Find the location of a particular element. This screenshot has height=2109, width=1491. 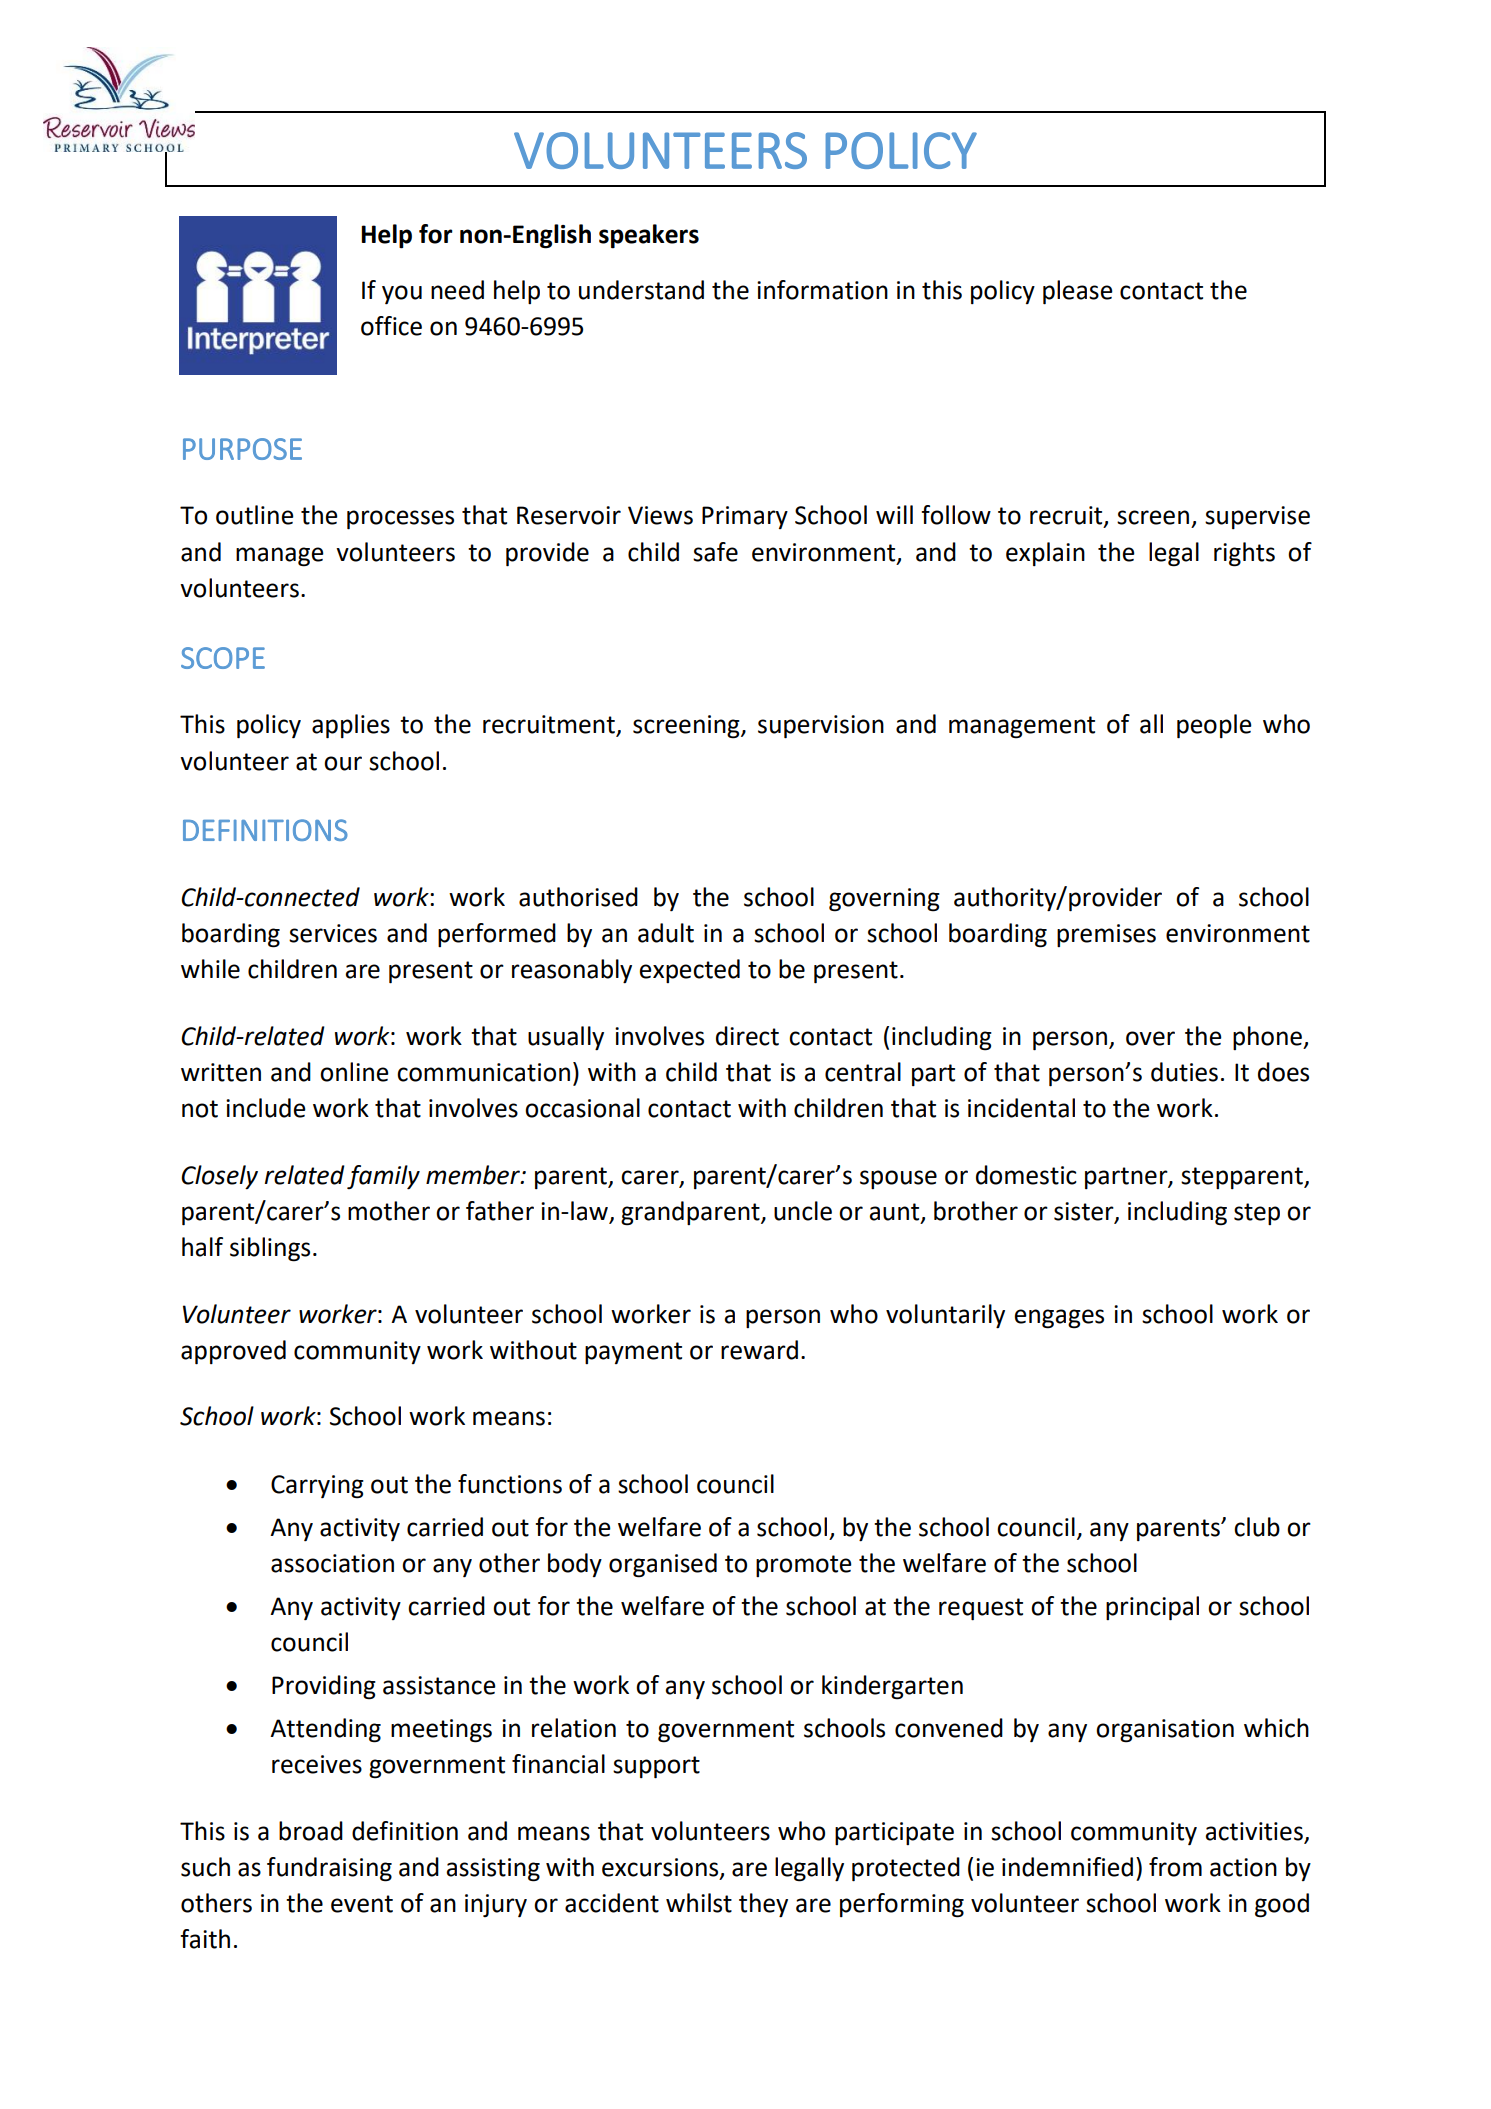

fundraising is located at coordinates (329, 1869).
